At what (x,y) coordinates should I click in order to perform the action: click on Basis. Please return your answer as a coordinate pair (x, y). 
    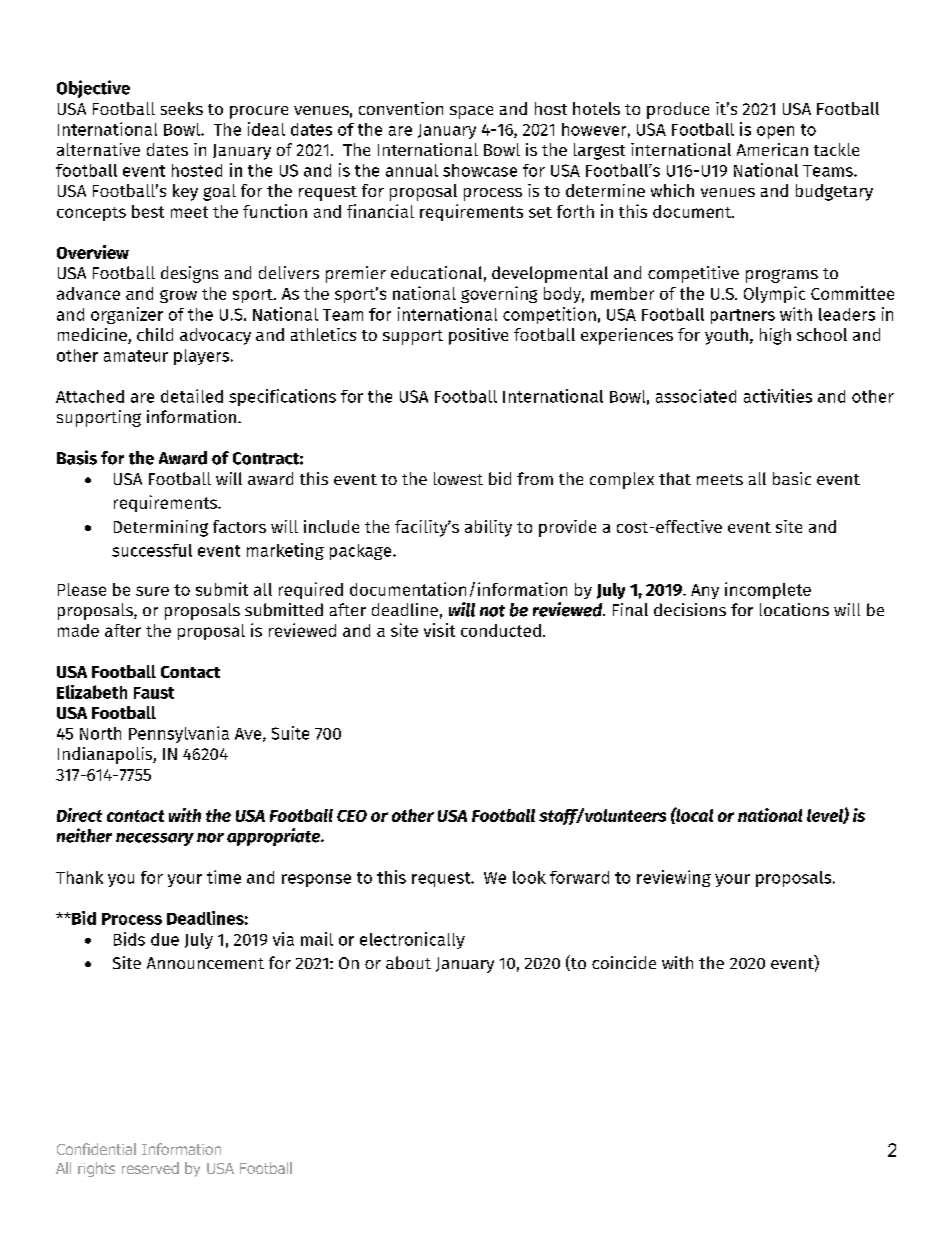
    Looking at the image, I should click on (77, 457).
